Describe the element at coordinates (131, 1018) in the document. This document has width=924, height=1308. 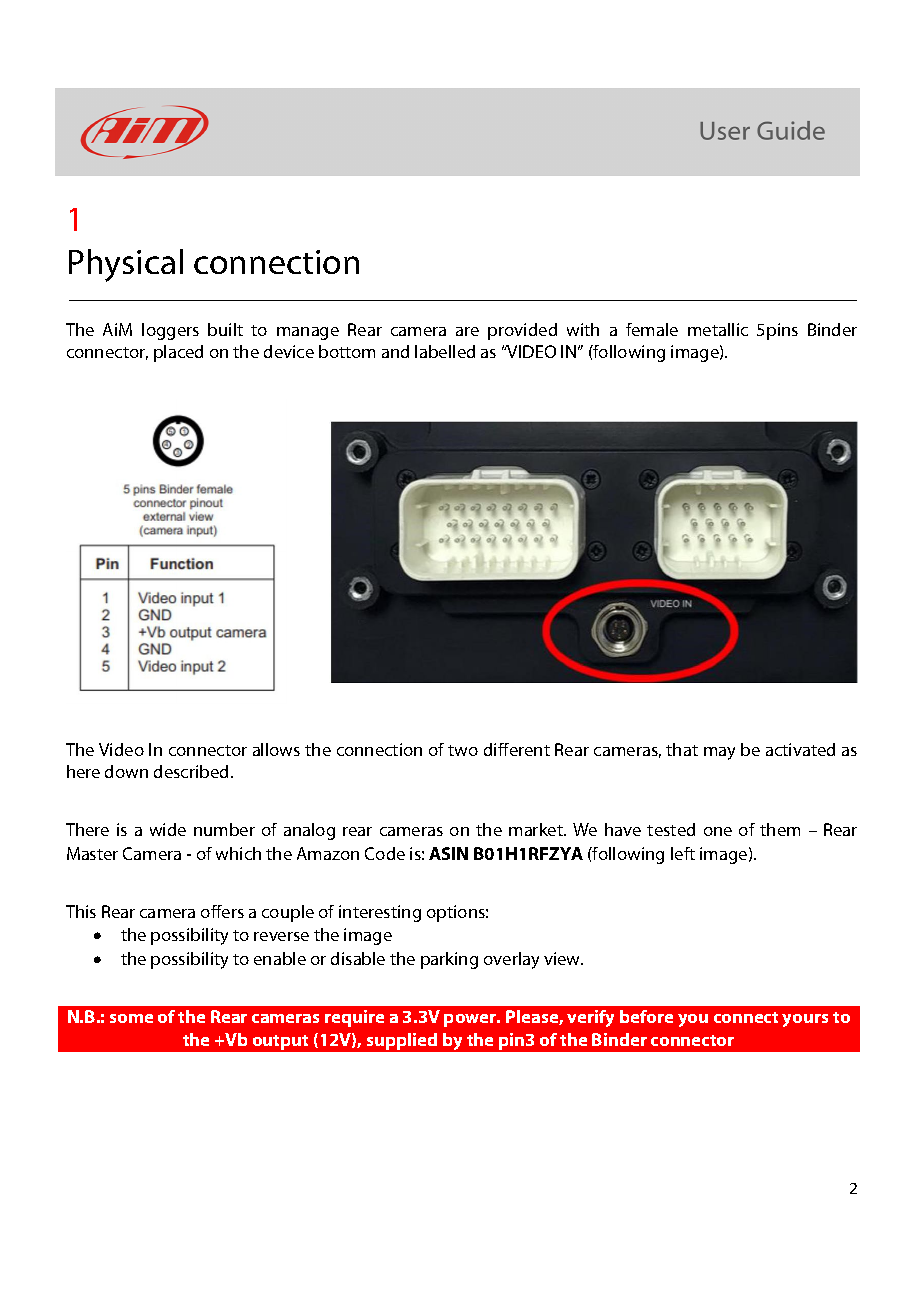
I see `some` at that location.
